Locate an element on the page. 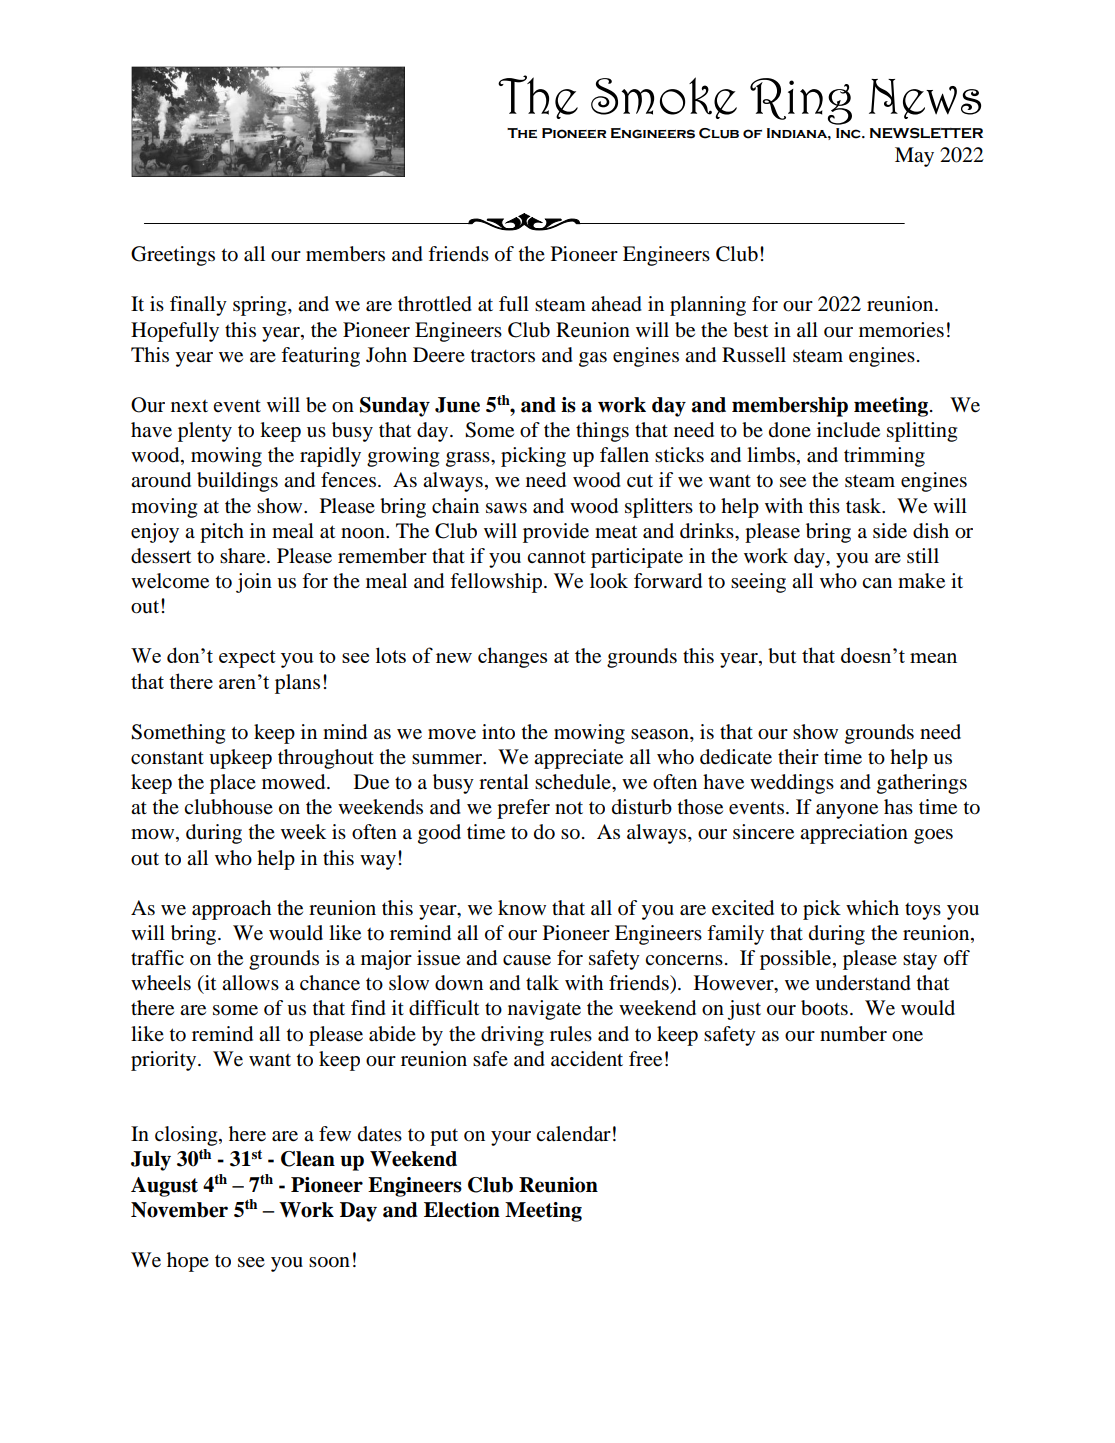 The image size is (1115, 1443). Smoke is located at coordinates (664, 98).
